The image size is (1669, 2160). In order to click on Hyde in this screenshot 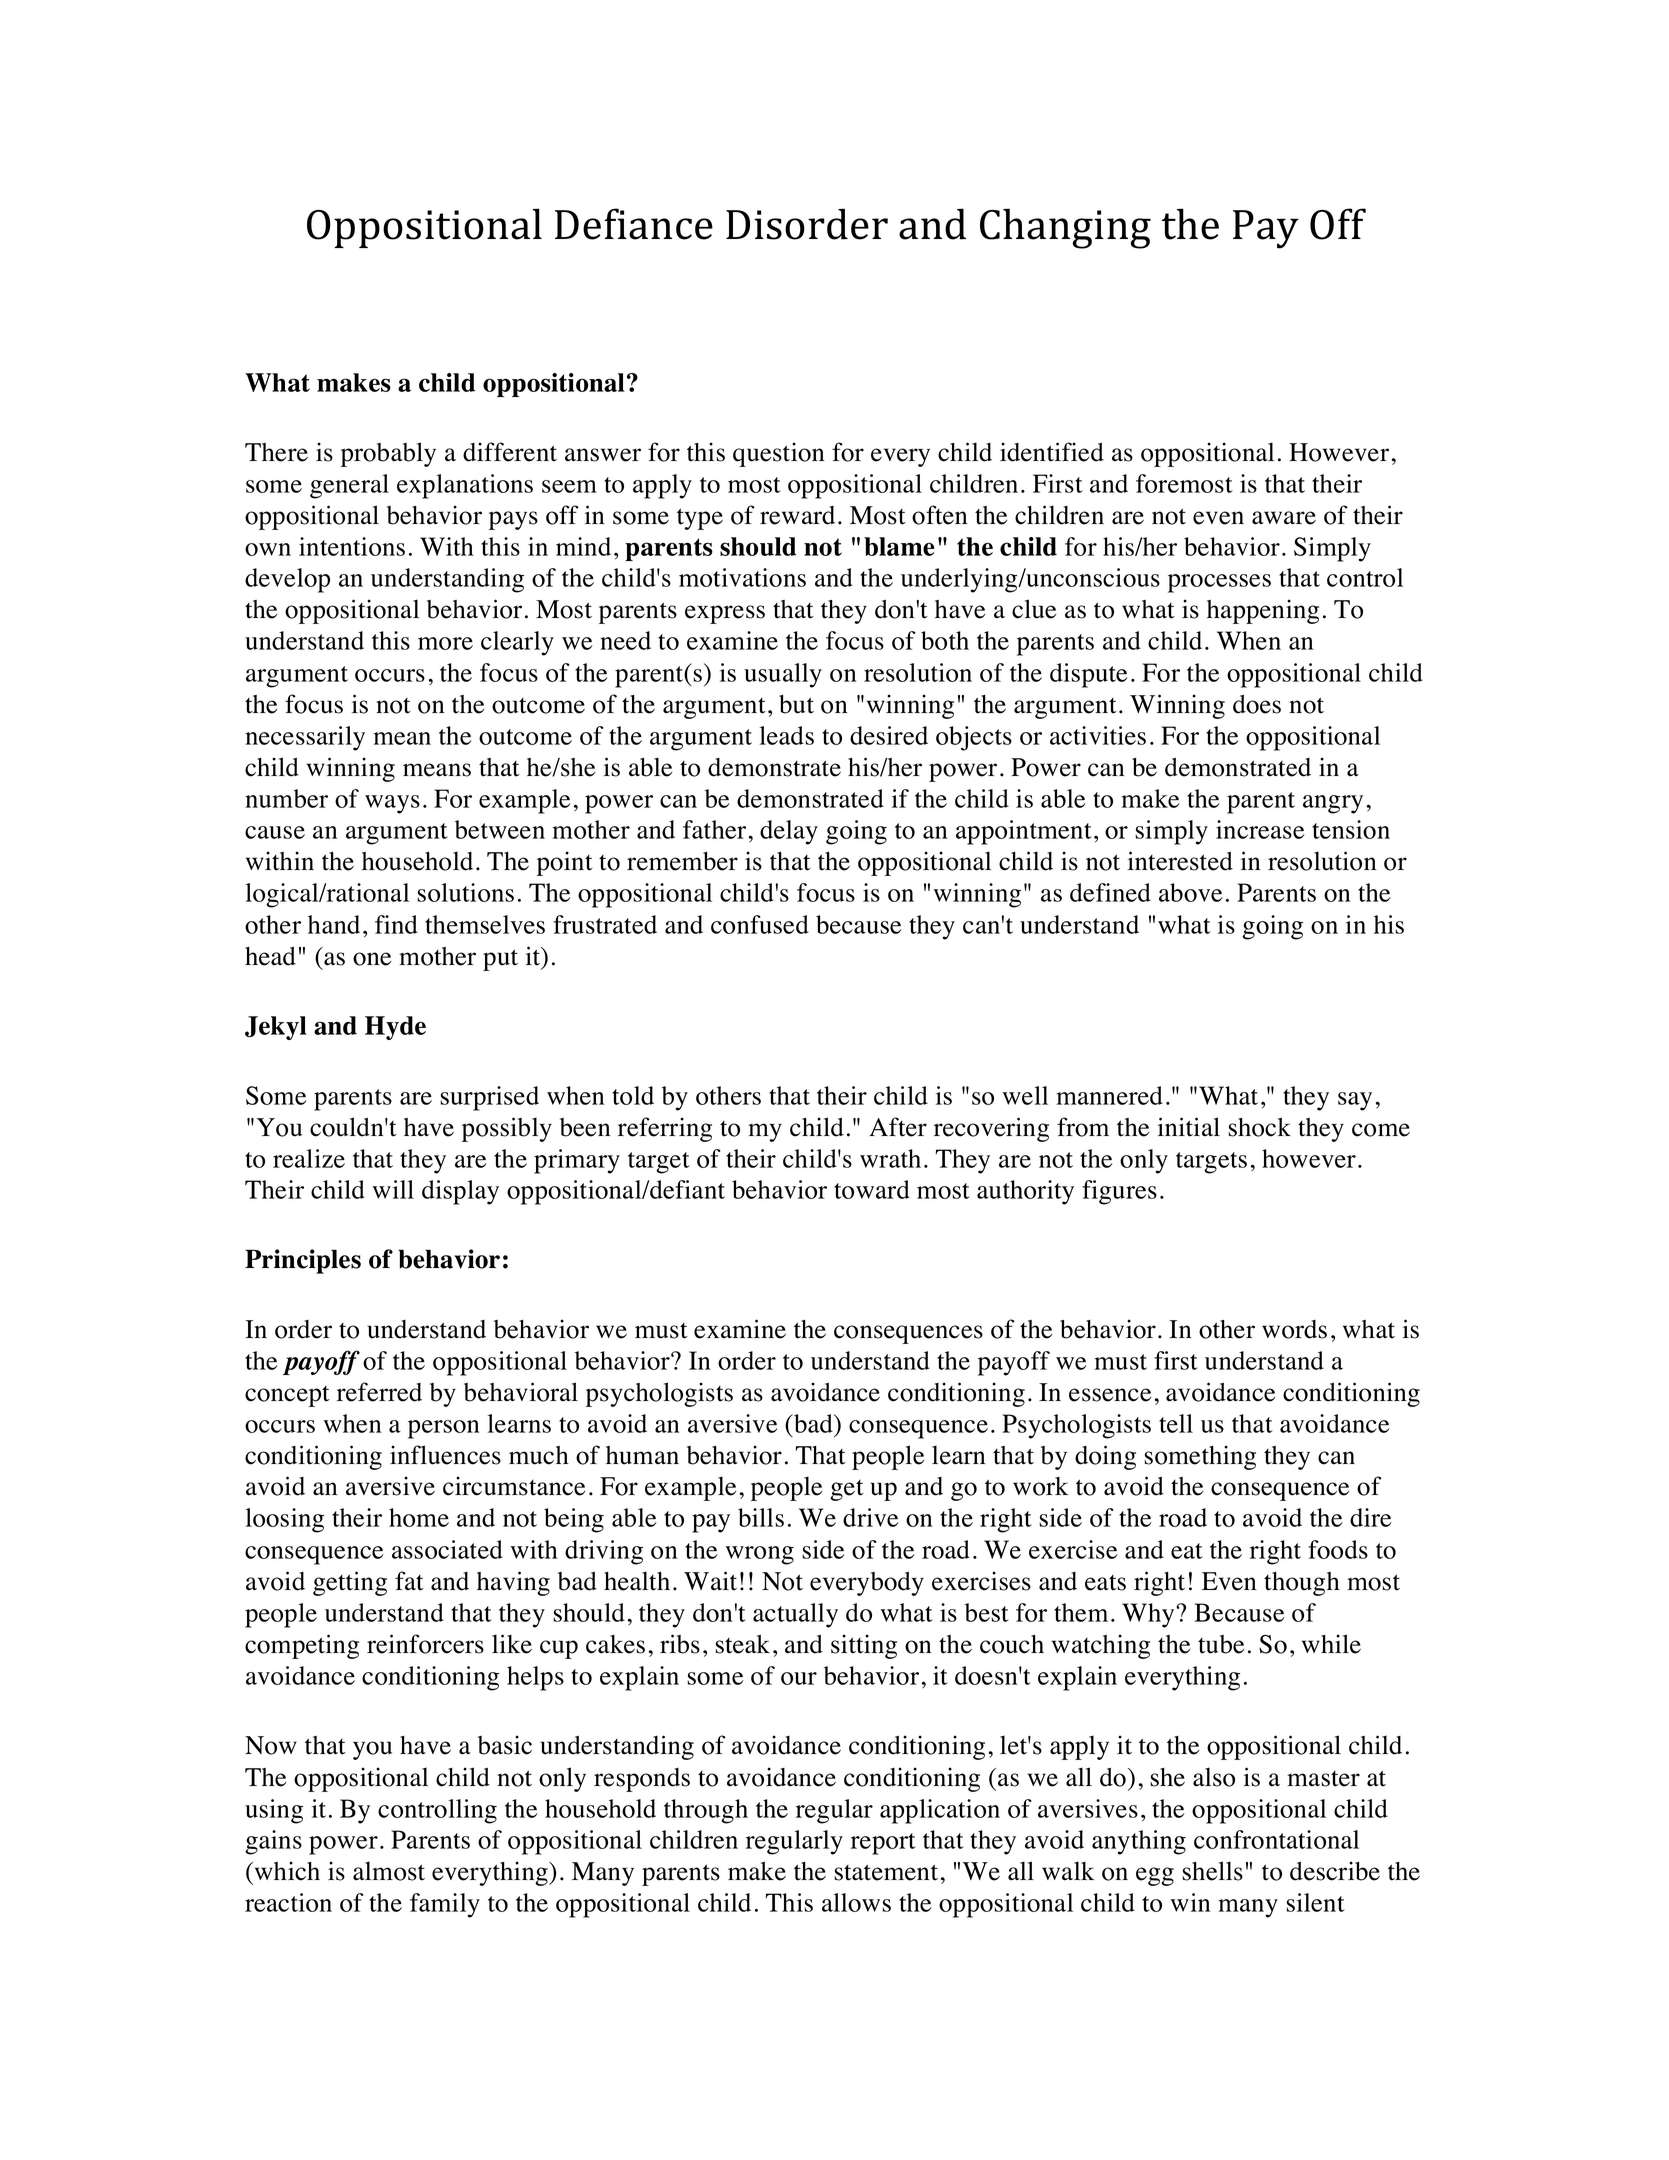, I will do `click(395, 1028)`.
